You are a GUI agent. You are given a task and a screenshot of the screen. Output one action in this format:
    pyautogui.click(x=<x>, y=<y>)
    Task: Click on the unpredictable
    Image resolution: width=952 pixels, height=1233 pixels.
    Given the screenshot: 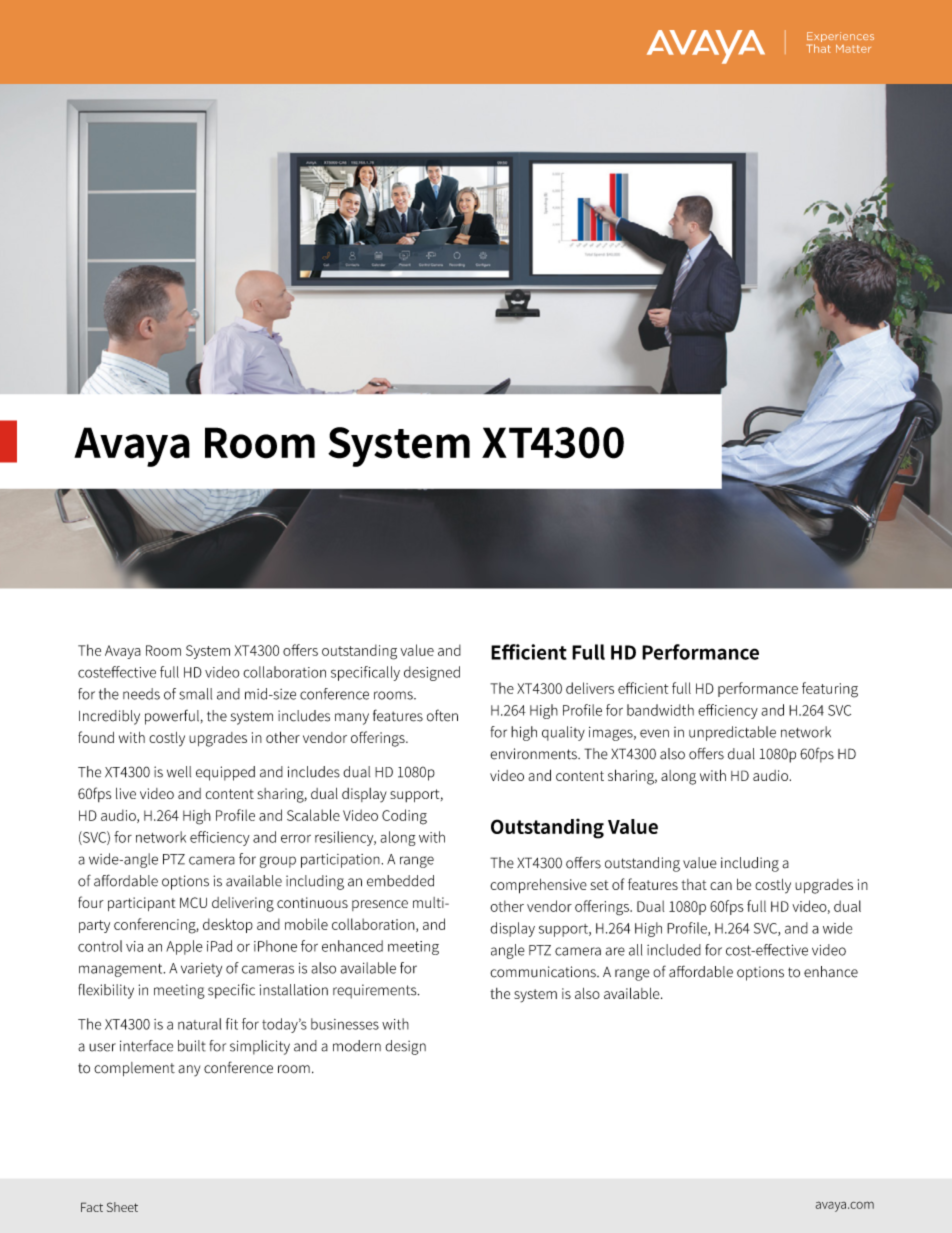 What is the action you would take?
    pyautogui.click(x=732, y=733)
